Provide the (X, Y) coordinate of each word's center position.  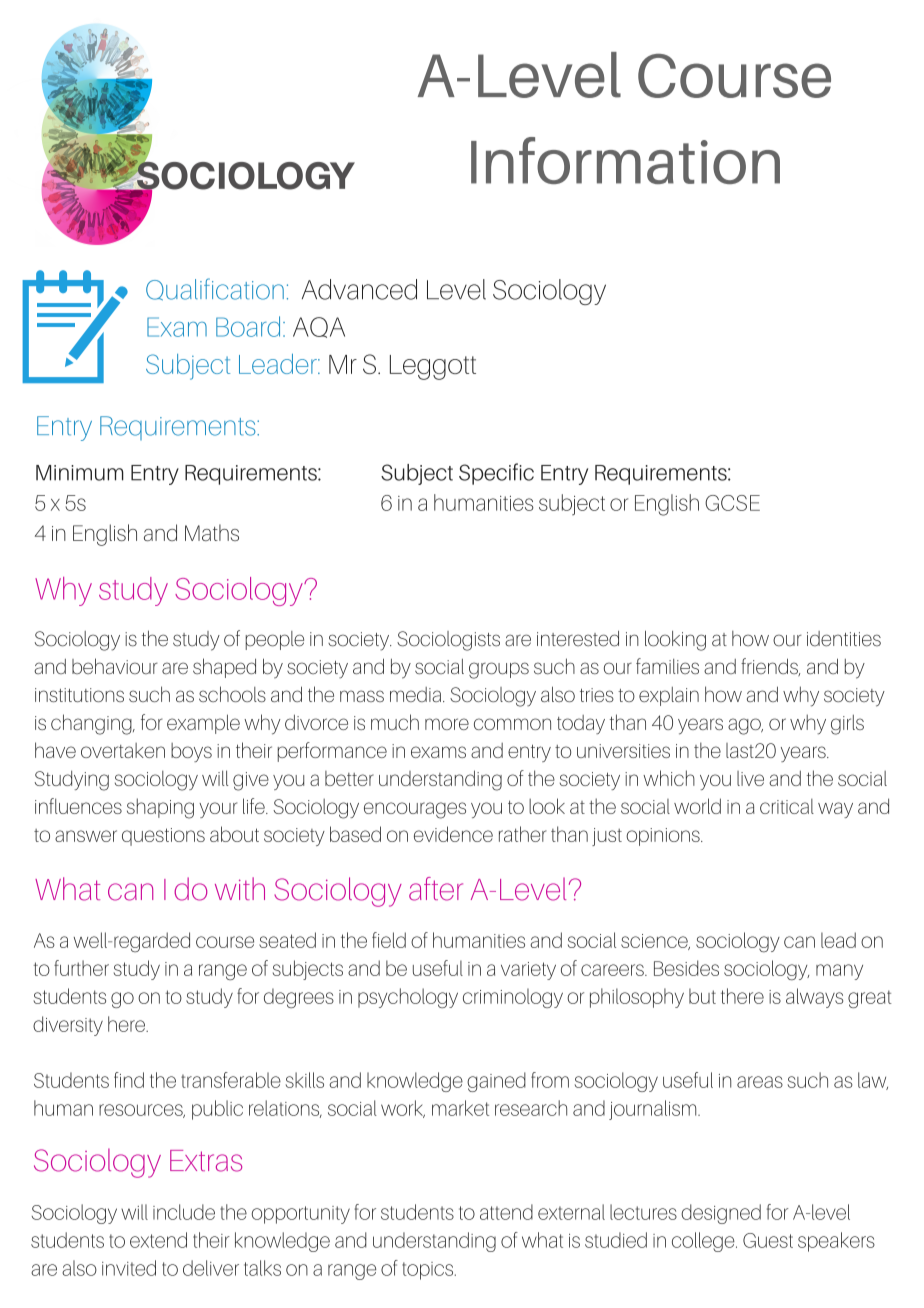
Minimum (80, 473)
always (814, 998)
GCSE (732, 503)
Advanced (359, 289)
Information (625, 160)
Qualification (215, 289)
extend (158, 1240)
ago (745, 726)
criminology (513, 998)
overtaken (123, 750)
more (447, 724)
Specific (496, 474)
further (81, 968)
